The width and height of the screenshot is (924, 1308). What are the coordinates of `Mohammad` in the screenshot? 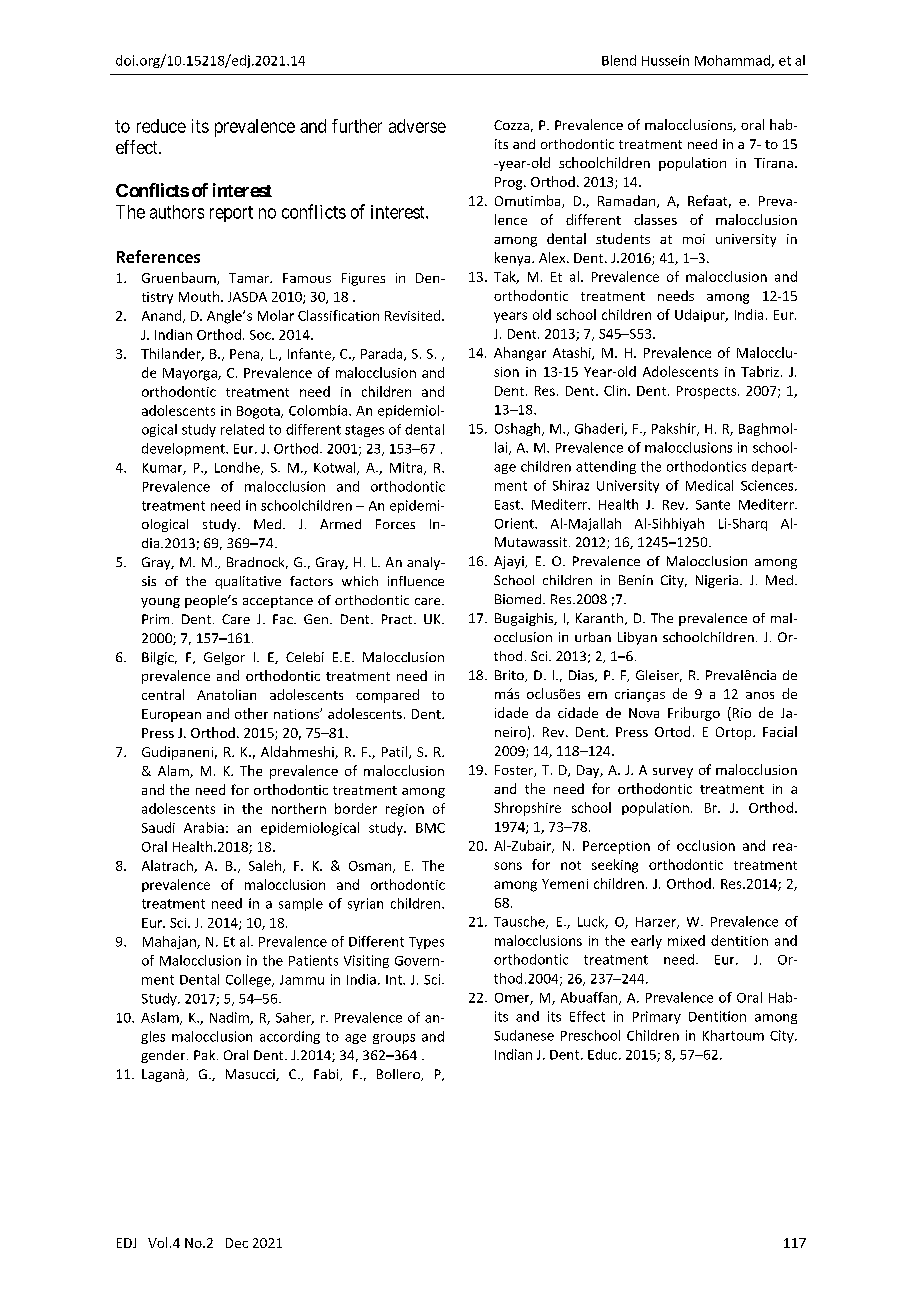 It's located at (733, 61).
